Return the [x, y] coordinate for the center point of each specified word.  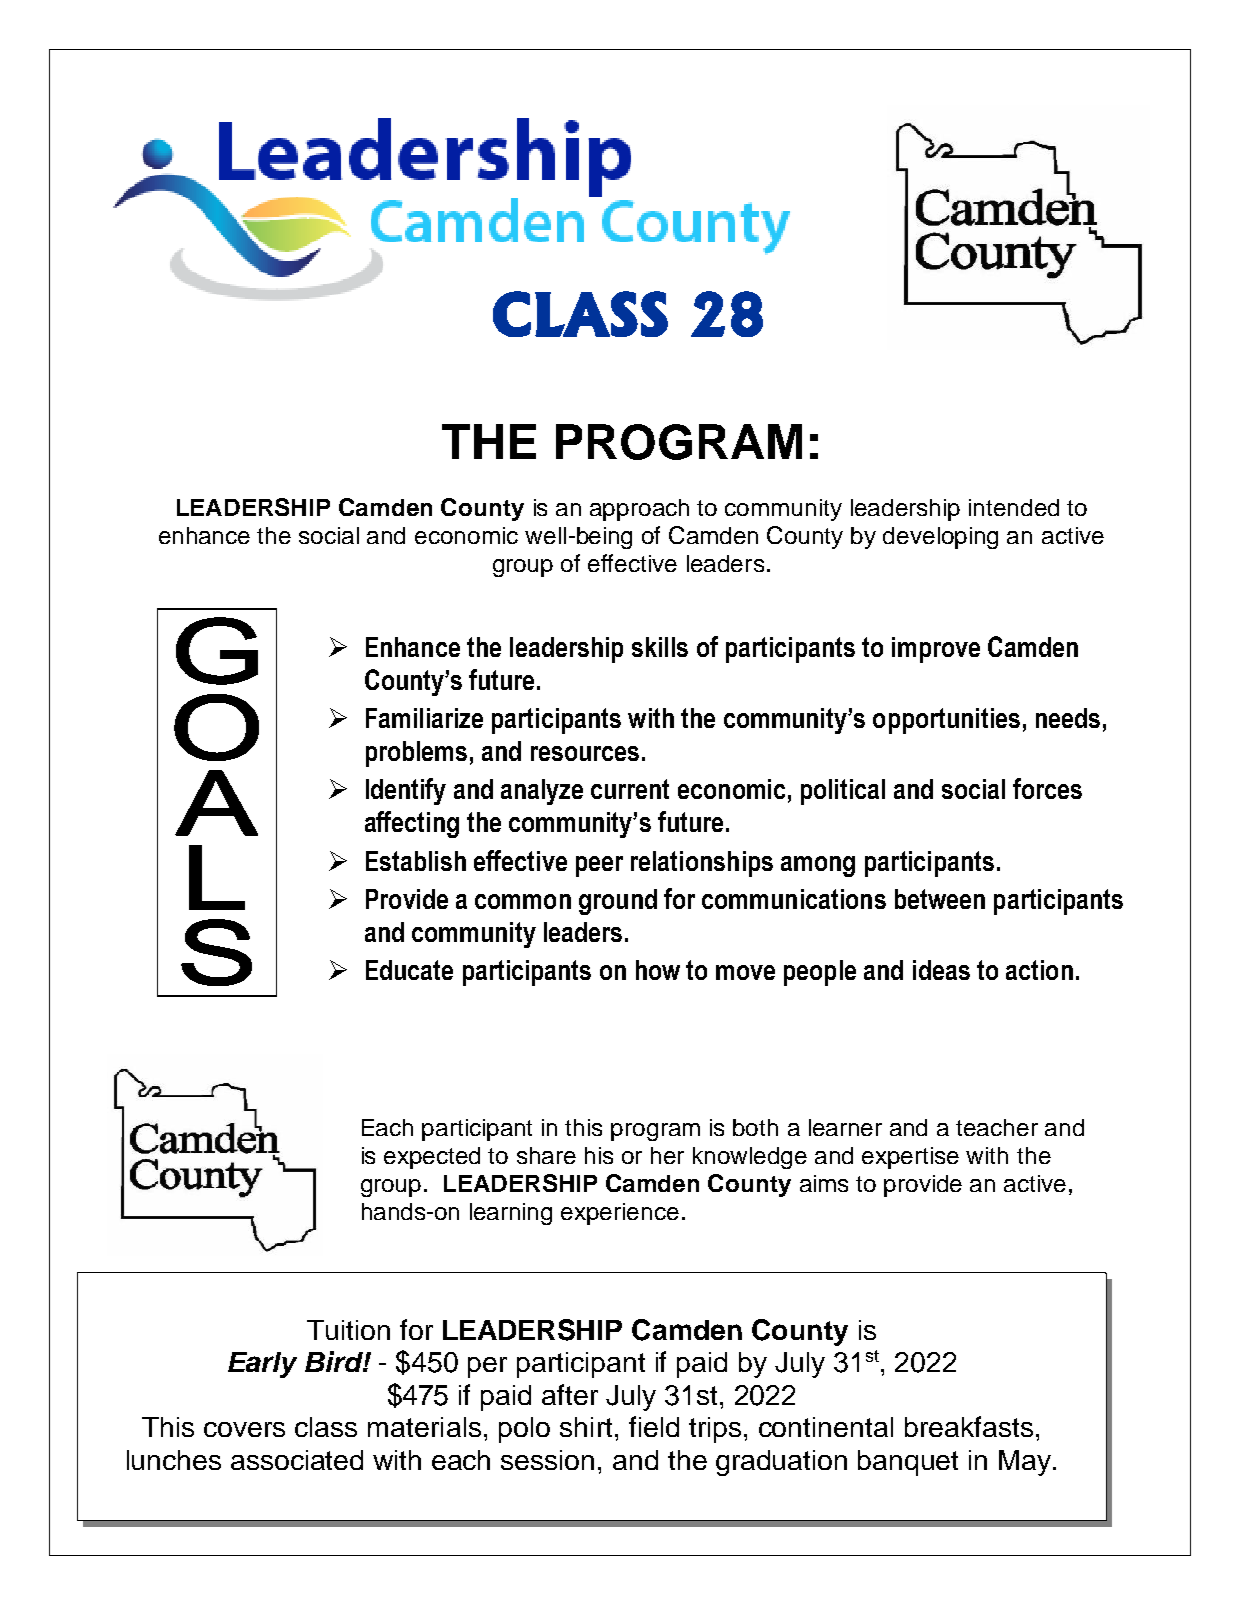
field [654, 1426]
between [940, 899]
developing [940, 538]
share [546, 1155]
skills [660, 647]
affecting [412, 824]
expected [432, 1158]
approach [639, 510]
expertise [910, 1158]
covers [244, 1429]
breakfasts [969, 1426]
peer [599, 866]
